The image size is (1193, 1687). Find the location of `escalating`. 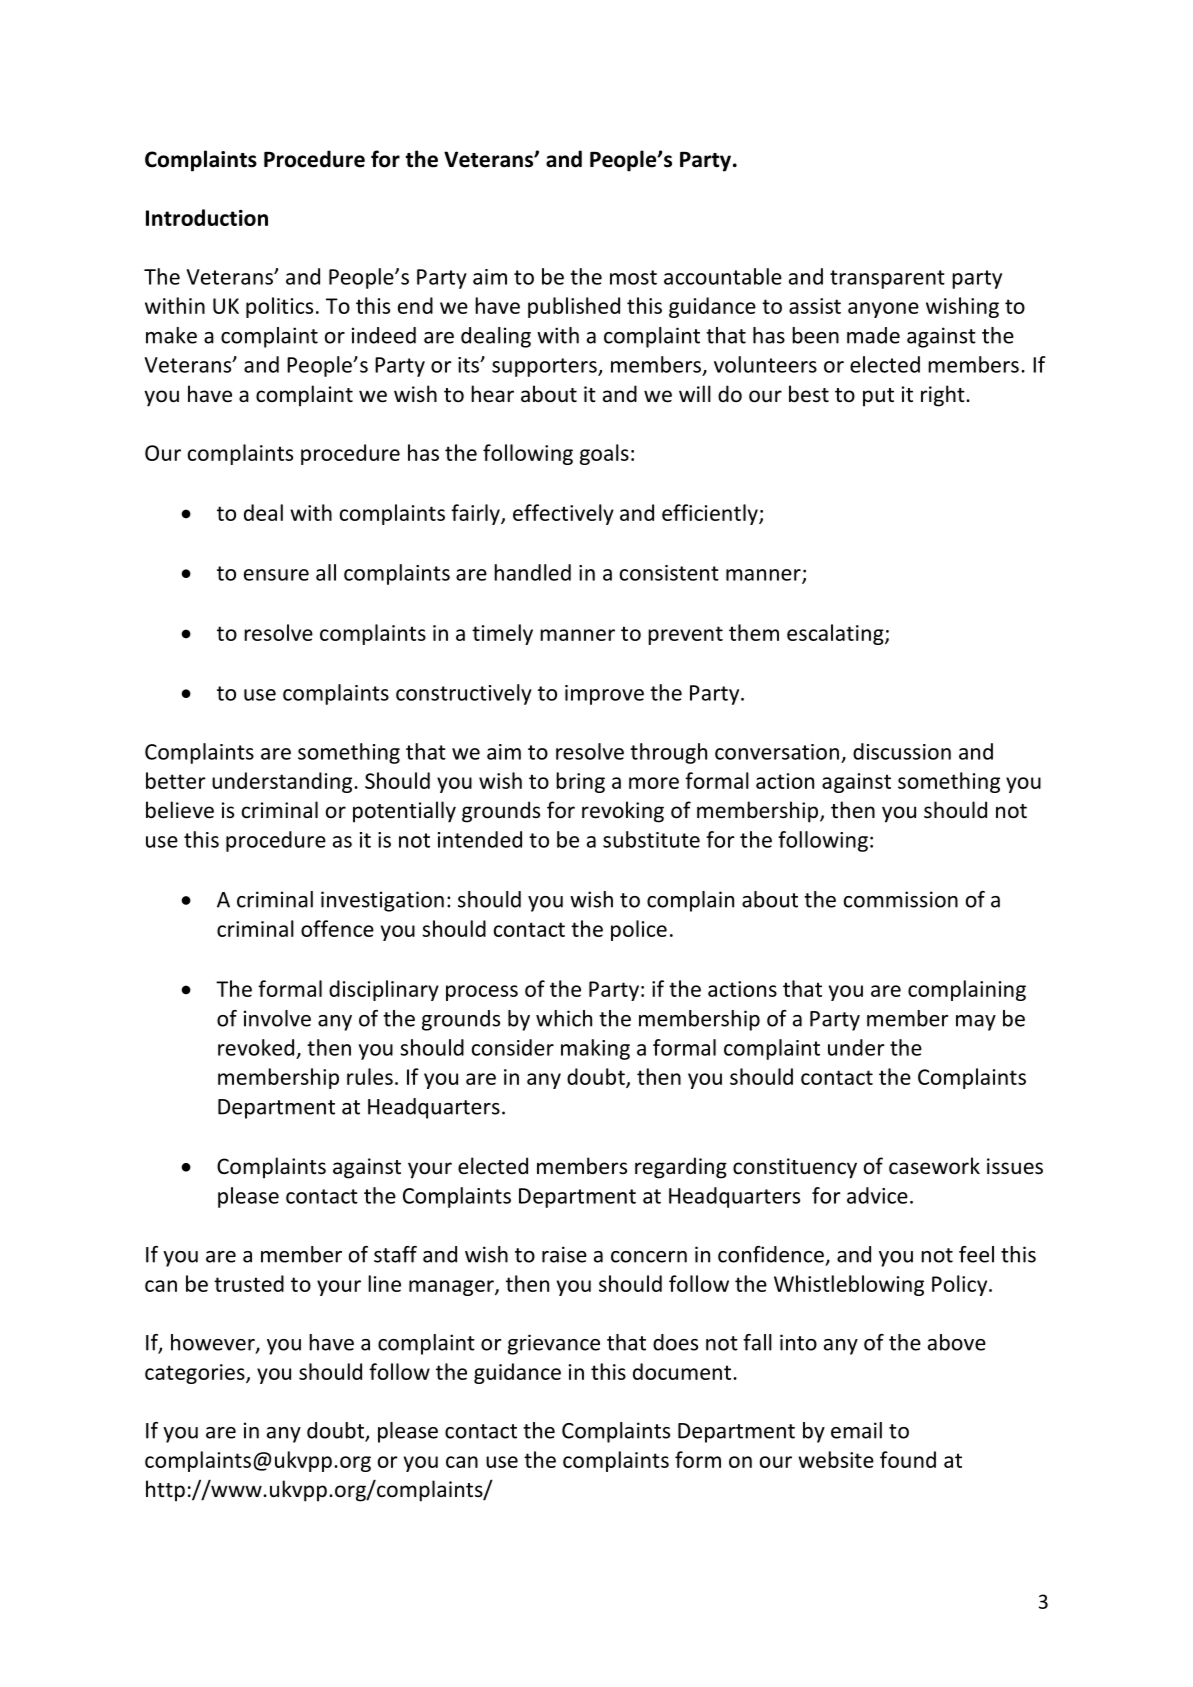

escalating is located at coordinates (836, 634).
